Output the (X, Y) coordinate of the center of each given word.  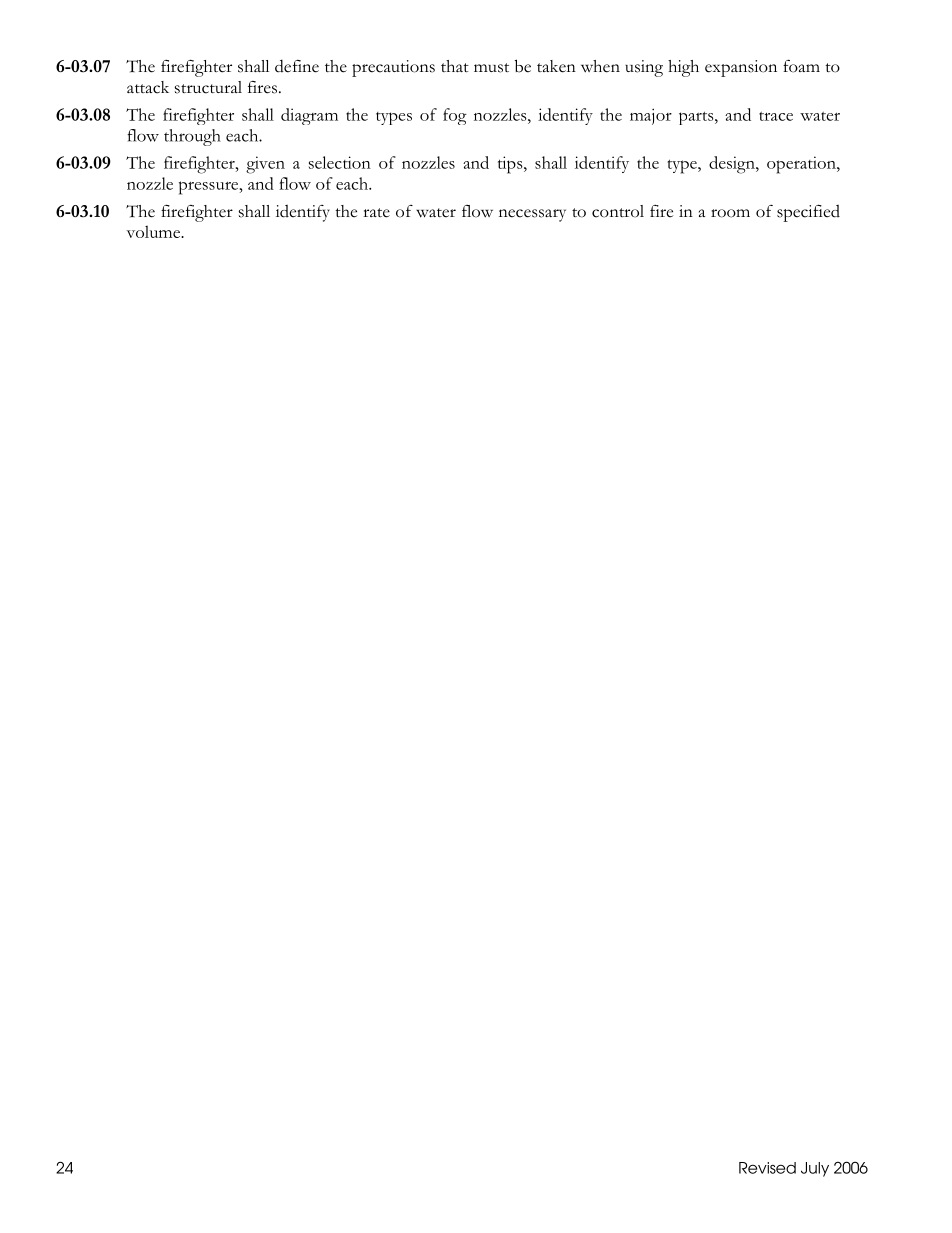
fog (455, 116)
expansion (741, 68)
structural (208, 87)
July (815, 1169)
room (730, 213)
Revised (767, 1168)
